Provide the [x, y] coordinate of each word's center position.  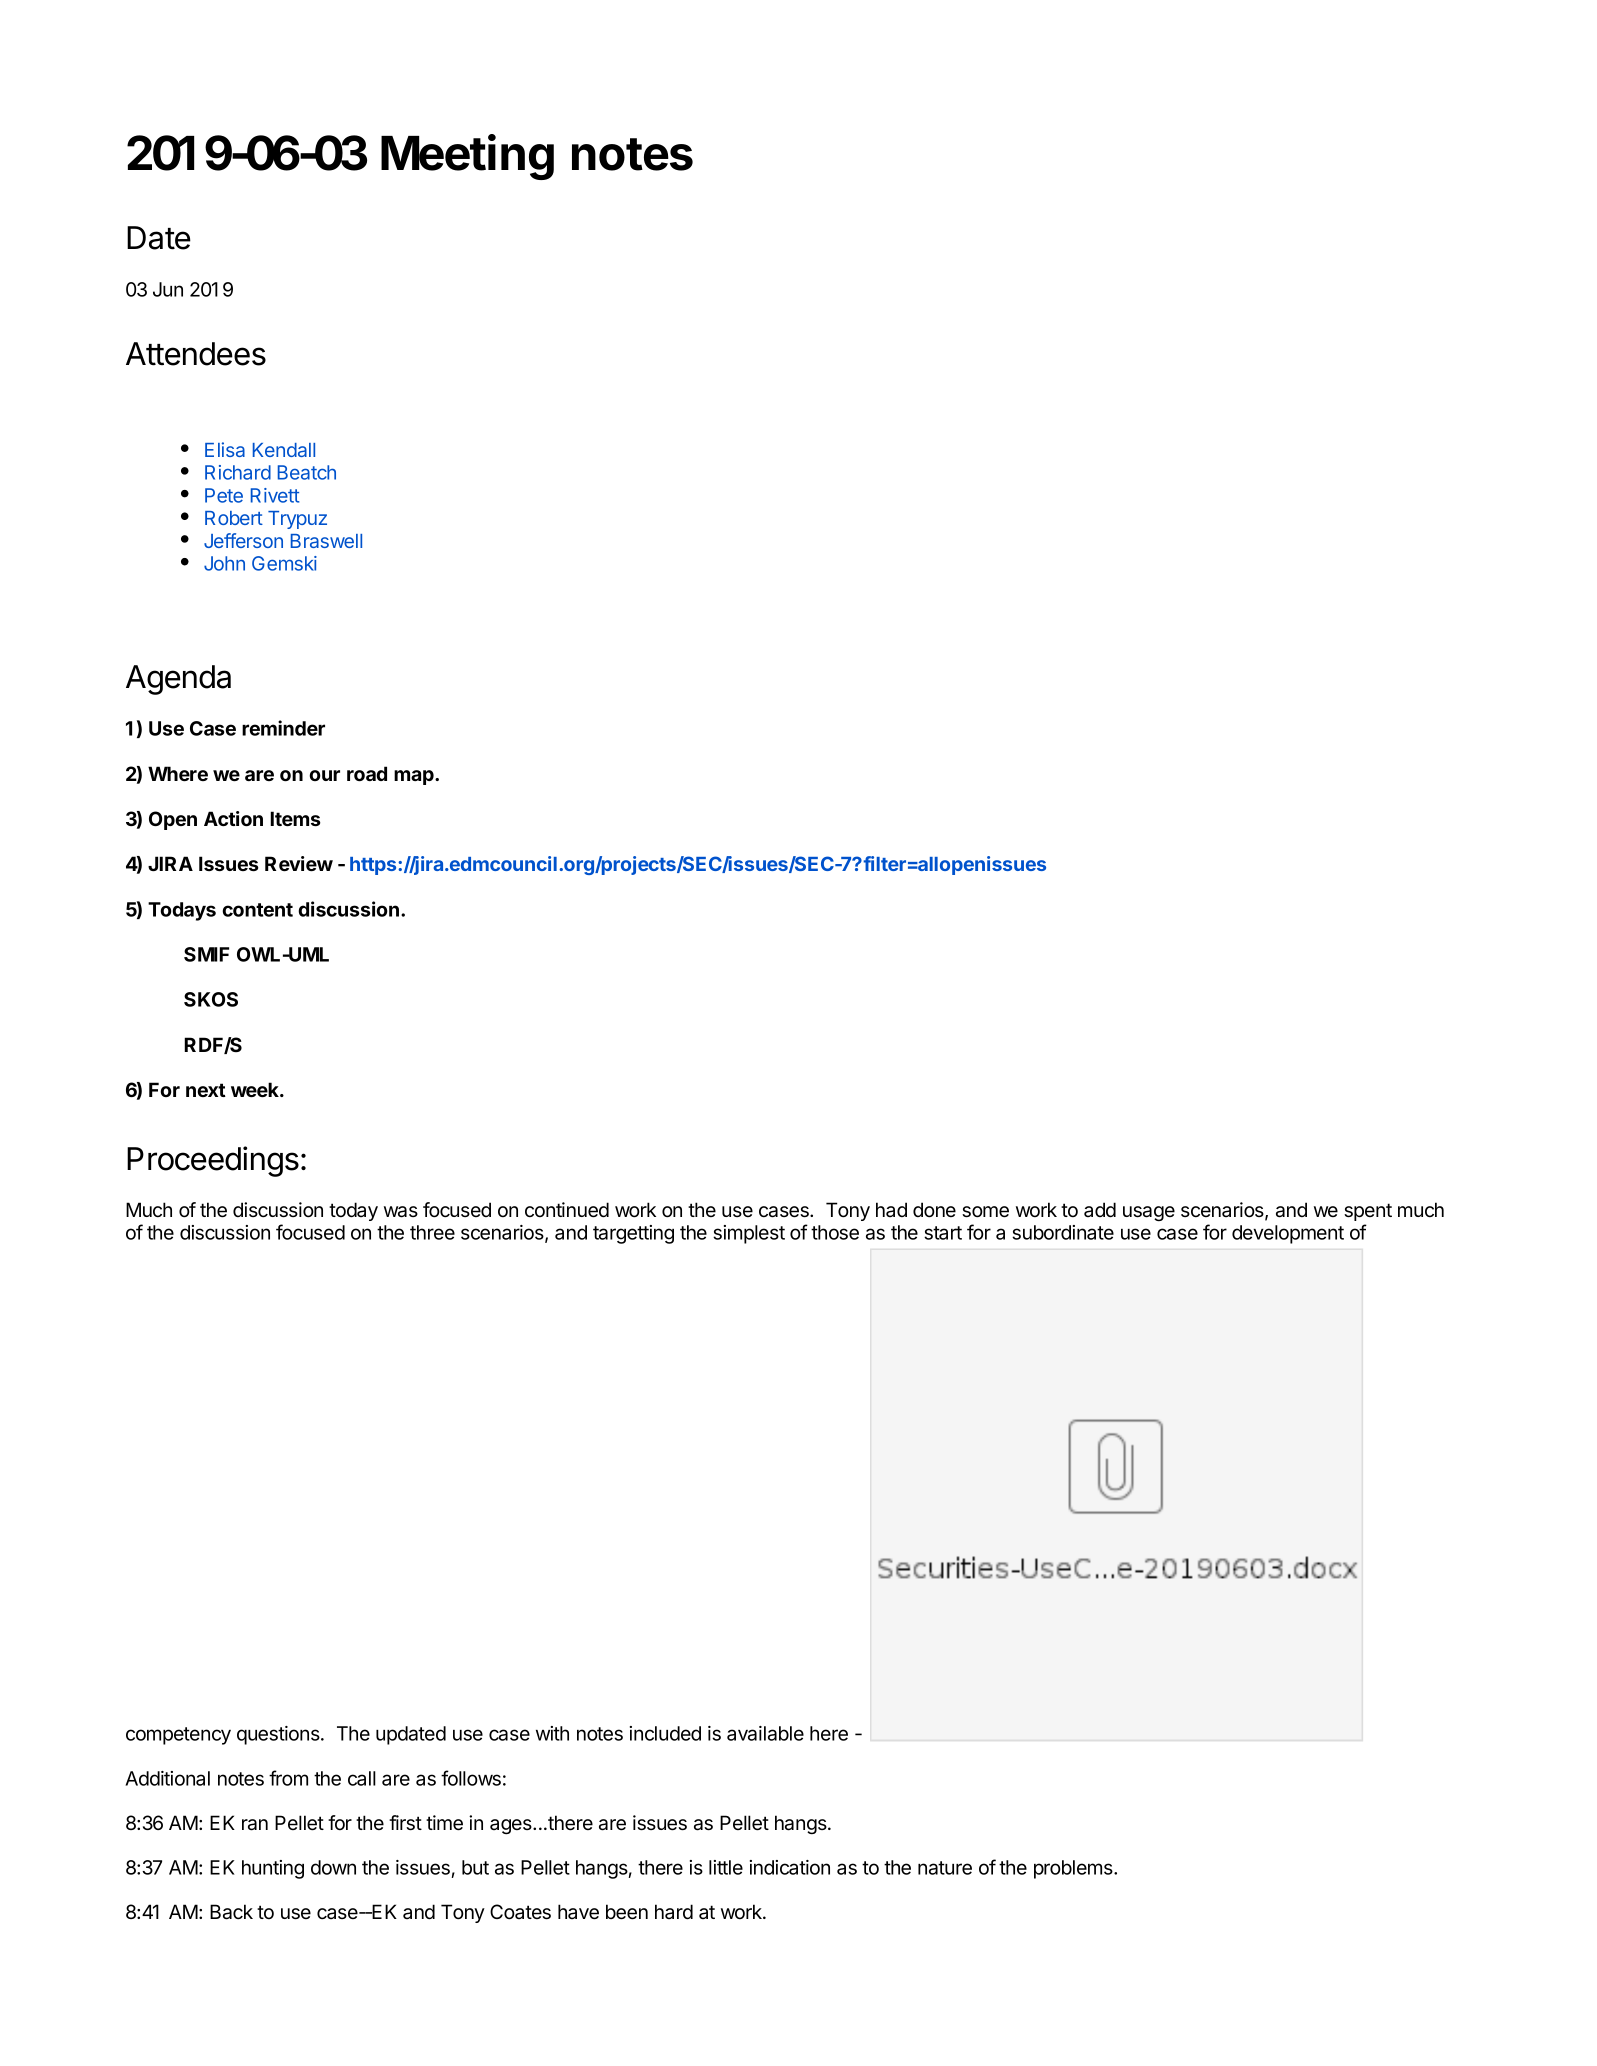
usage [1149, 1213]
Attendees [196, 354]
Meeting [467, 157]
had [891, 1209]
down [333, 1867]
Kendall [284, 450]
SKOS [211, 999]
